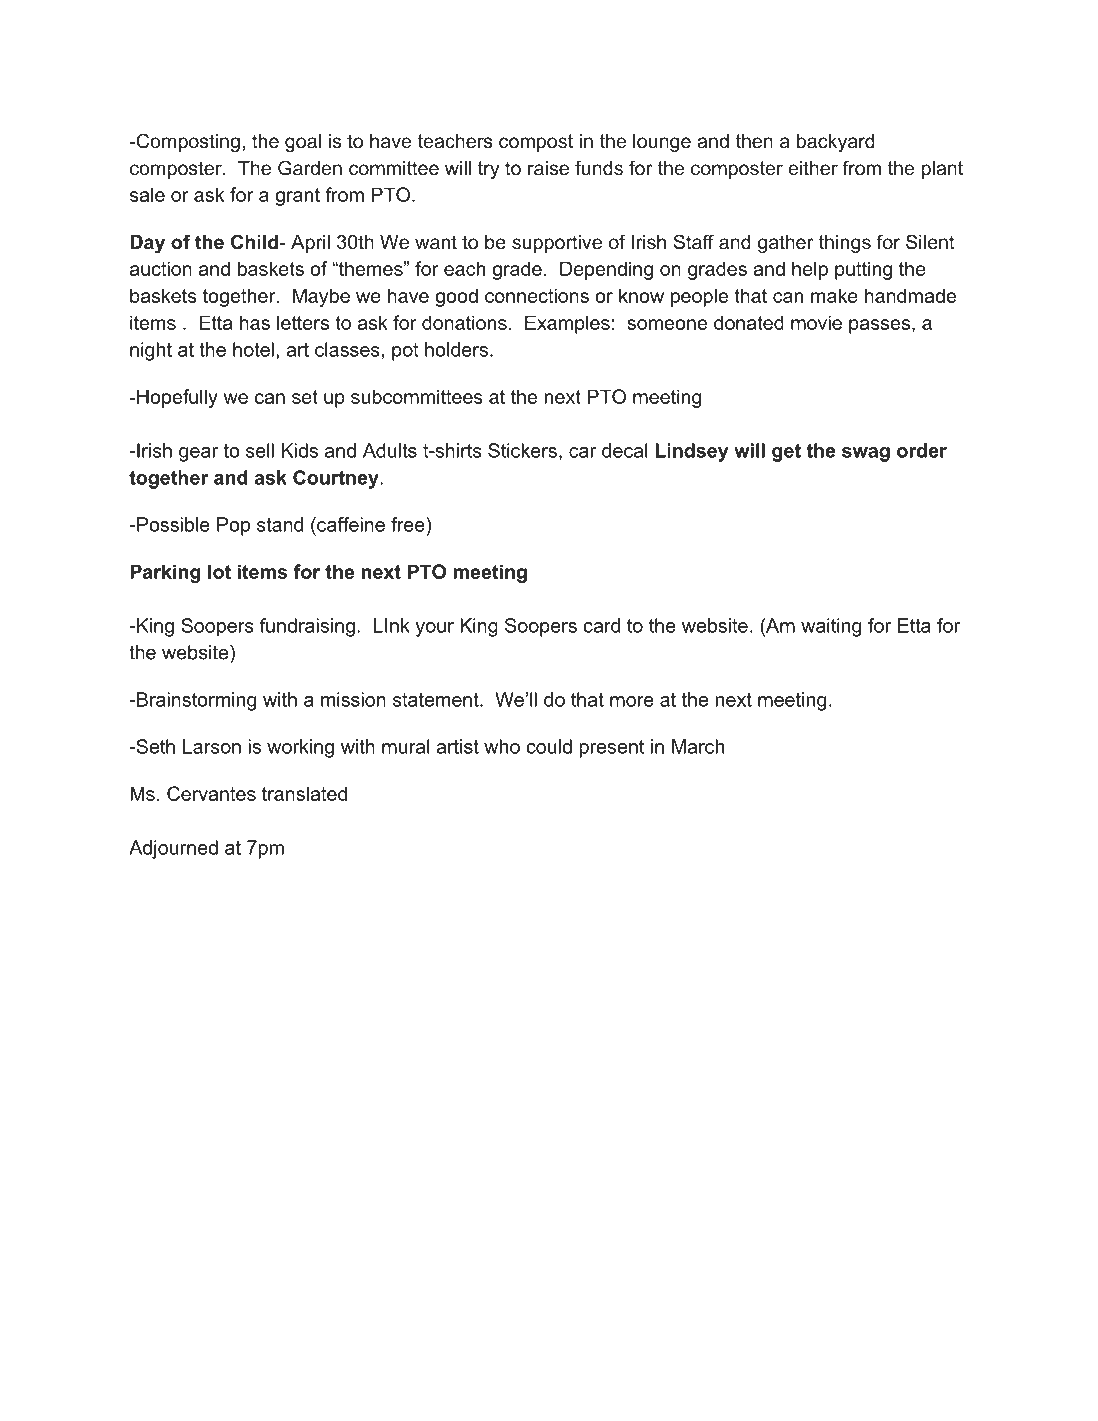 The width and height of the image is (1098, 1421). I want to click on passes, so click(879, 326).
